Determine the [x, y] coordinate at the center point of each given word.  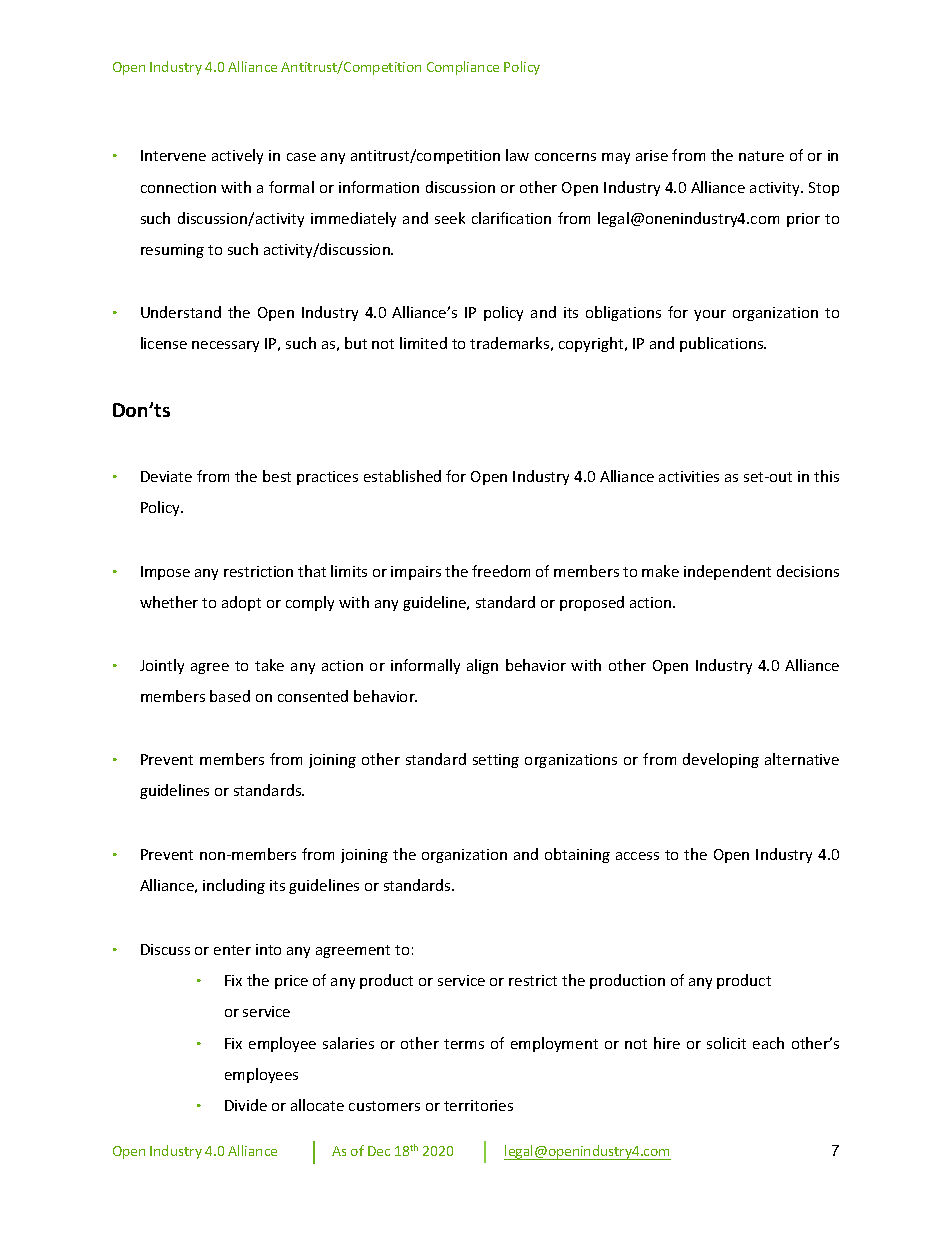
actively [237, 156]
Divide [246, 1105]
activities [689, 476]
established [402, 476]
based [230, 696]
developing [721, 760]
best [277, 476]
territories [478, 1105]
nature [761, 156]
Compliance [463, 68]
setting [496, 761]
